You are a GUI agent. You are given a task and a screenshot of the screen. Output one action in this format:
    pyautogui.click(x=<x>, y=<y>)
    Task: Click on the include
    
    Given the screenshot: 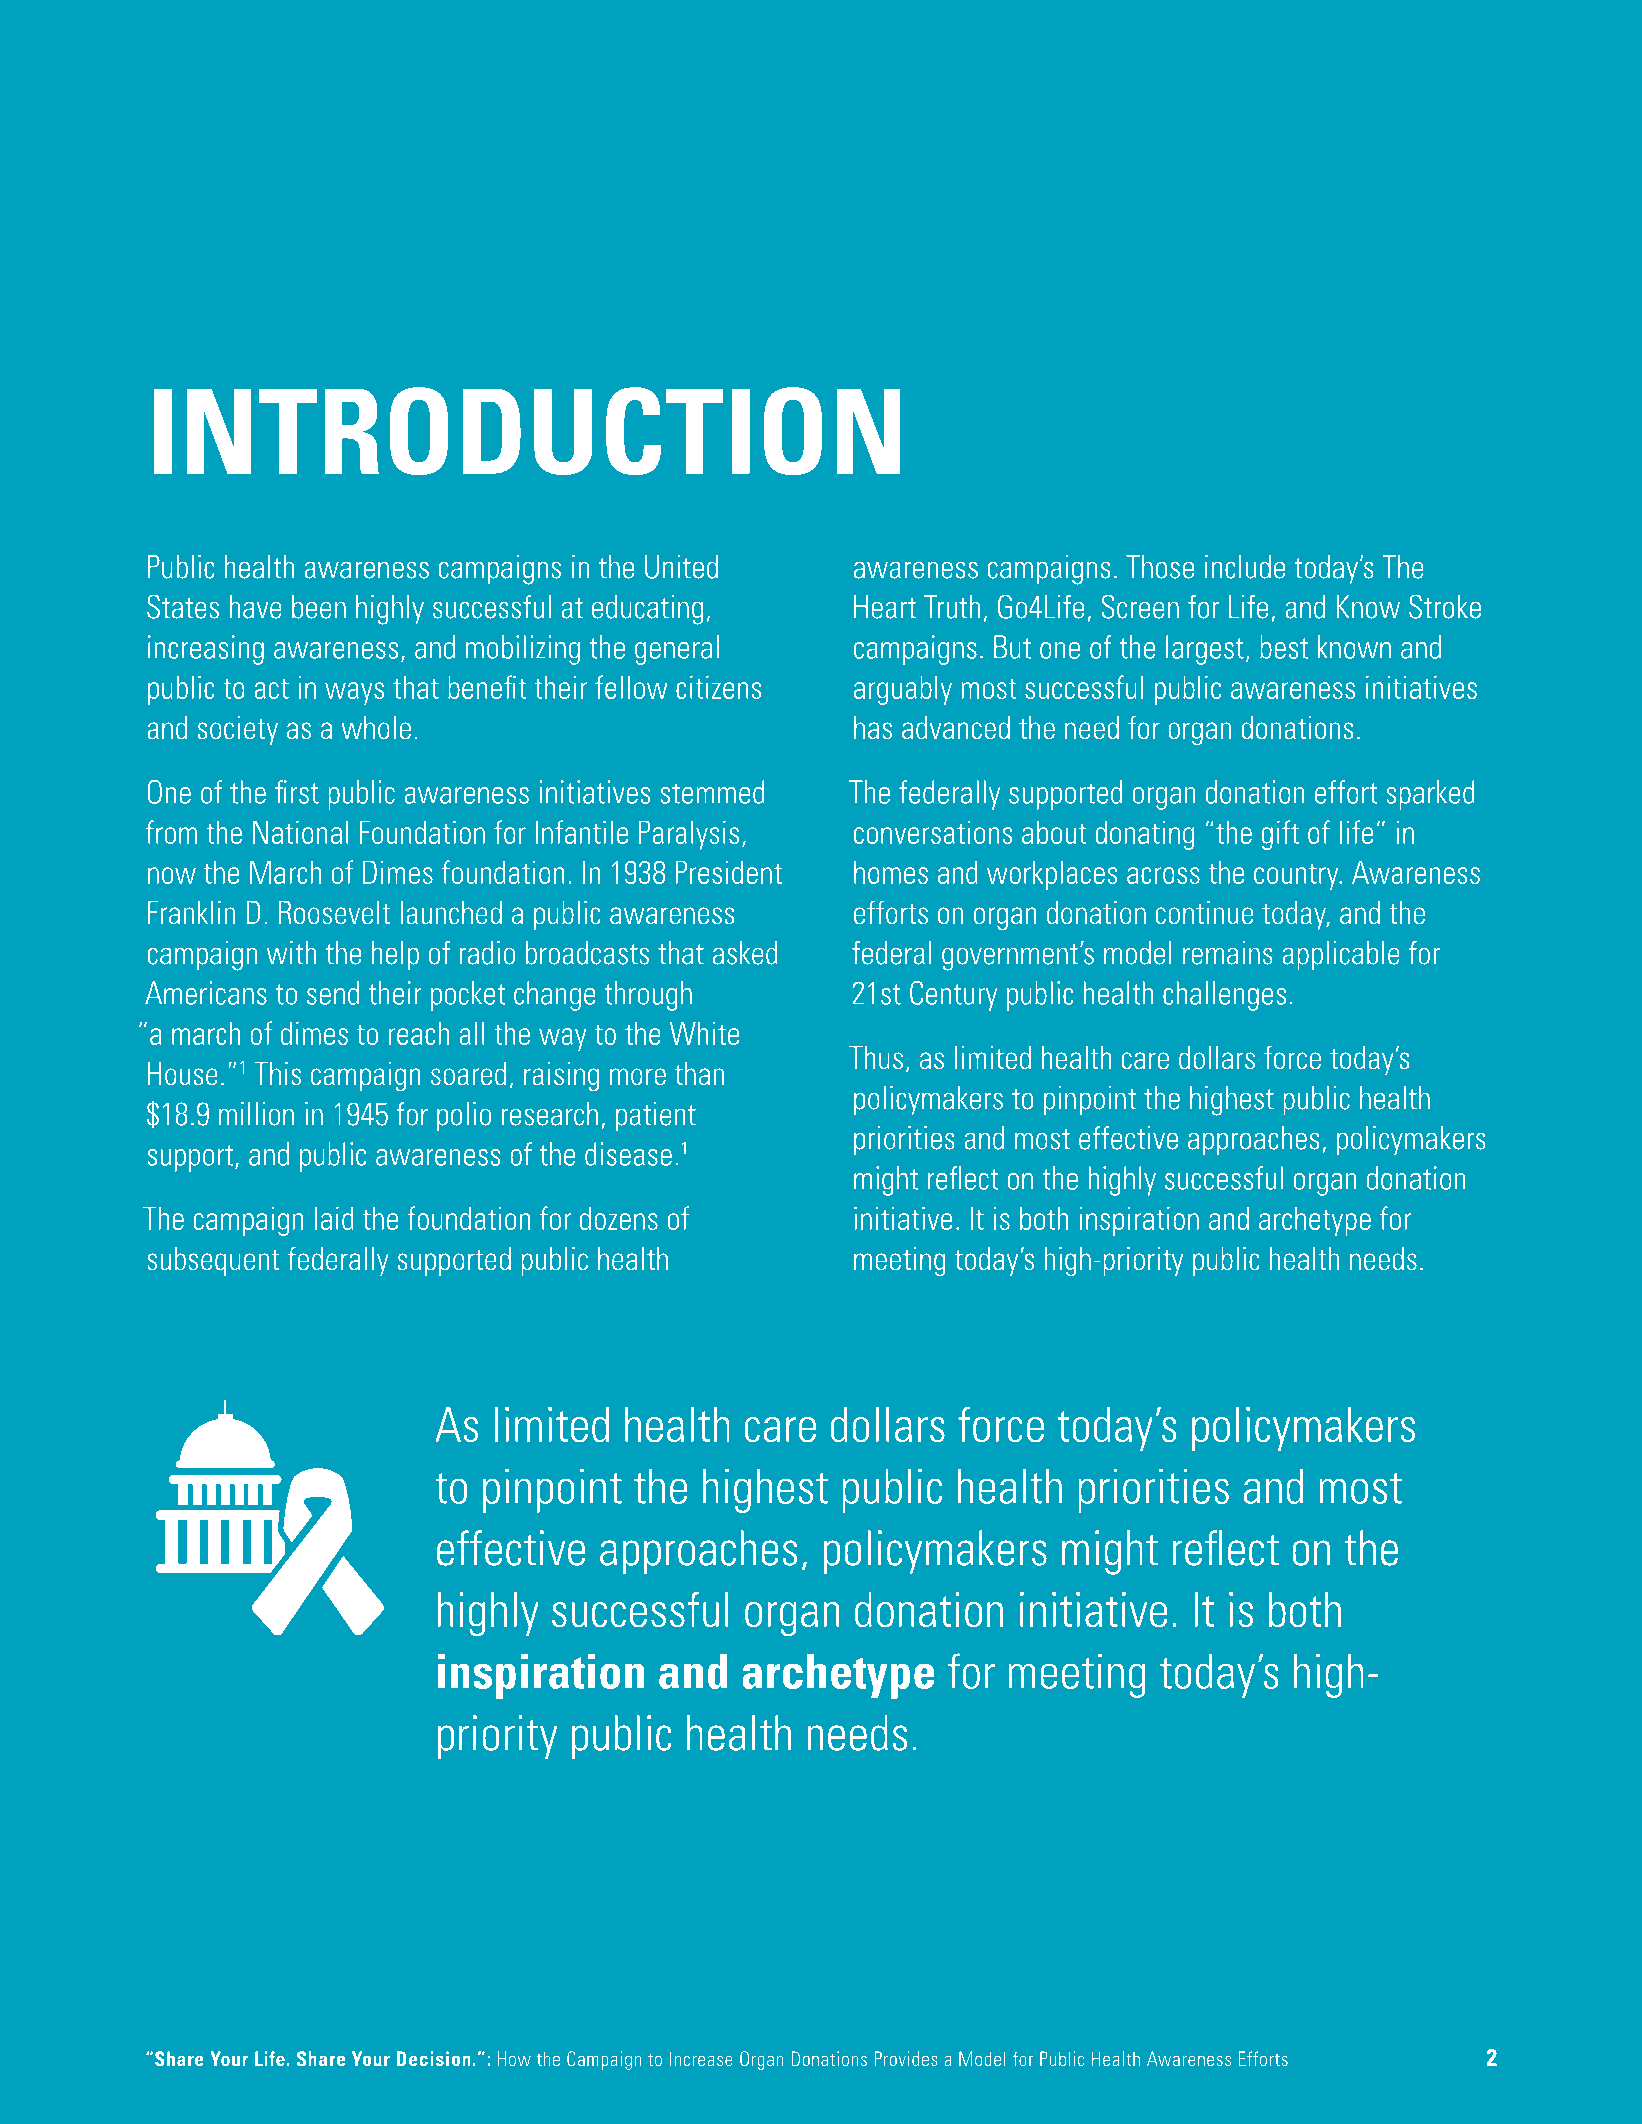 What is the action you would take?
    pyautogui.click(x=1245, y=567)
